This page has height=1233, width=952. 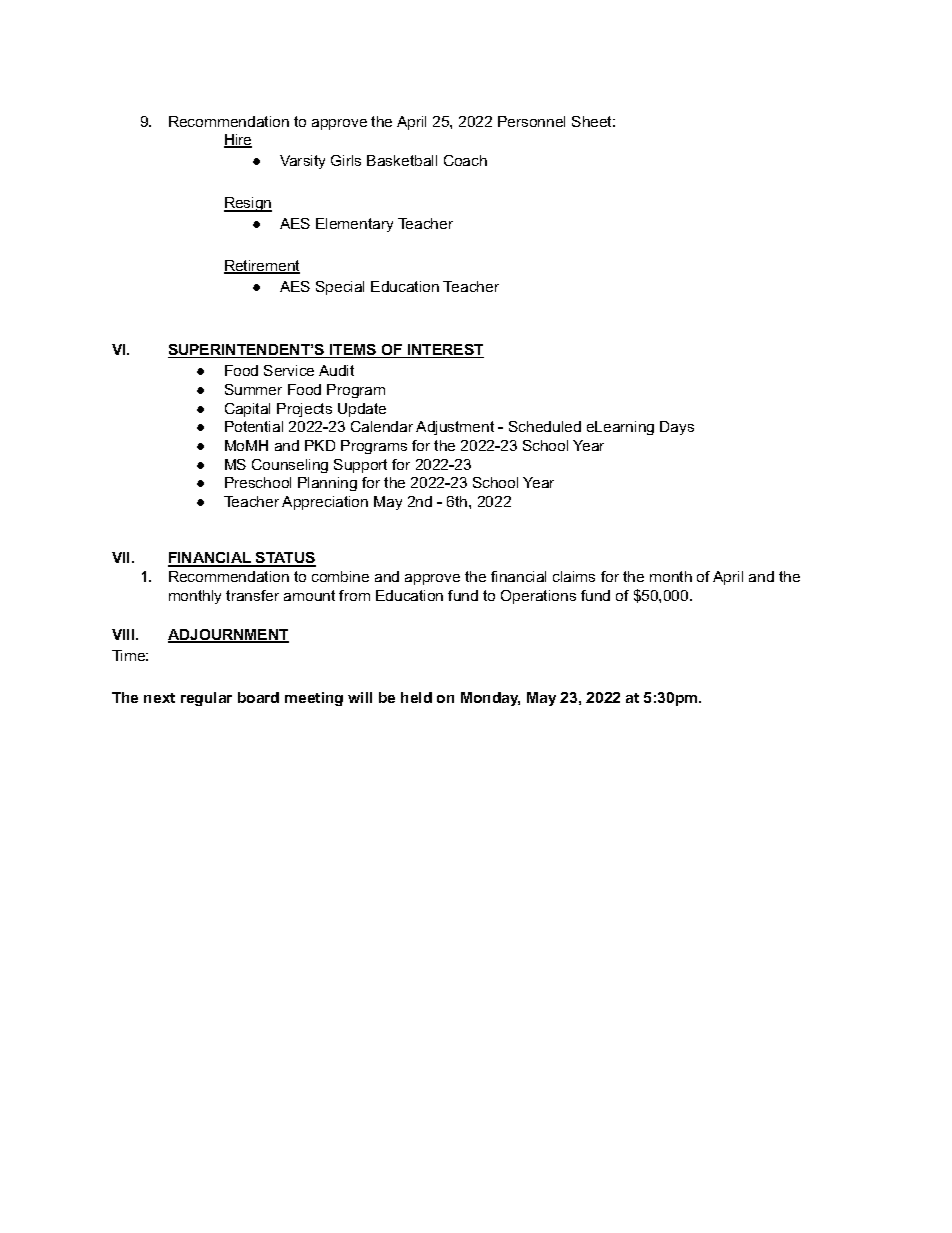 I want to click on Potential, so click(x=254, y=426).
